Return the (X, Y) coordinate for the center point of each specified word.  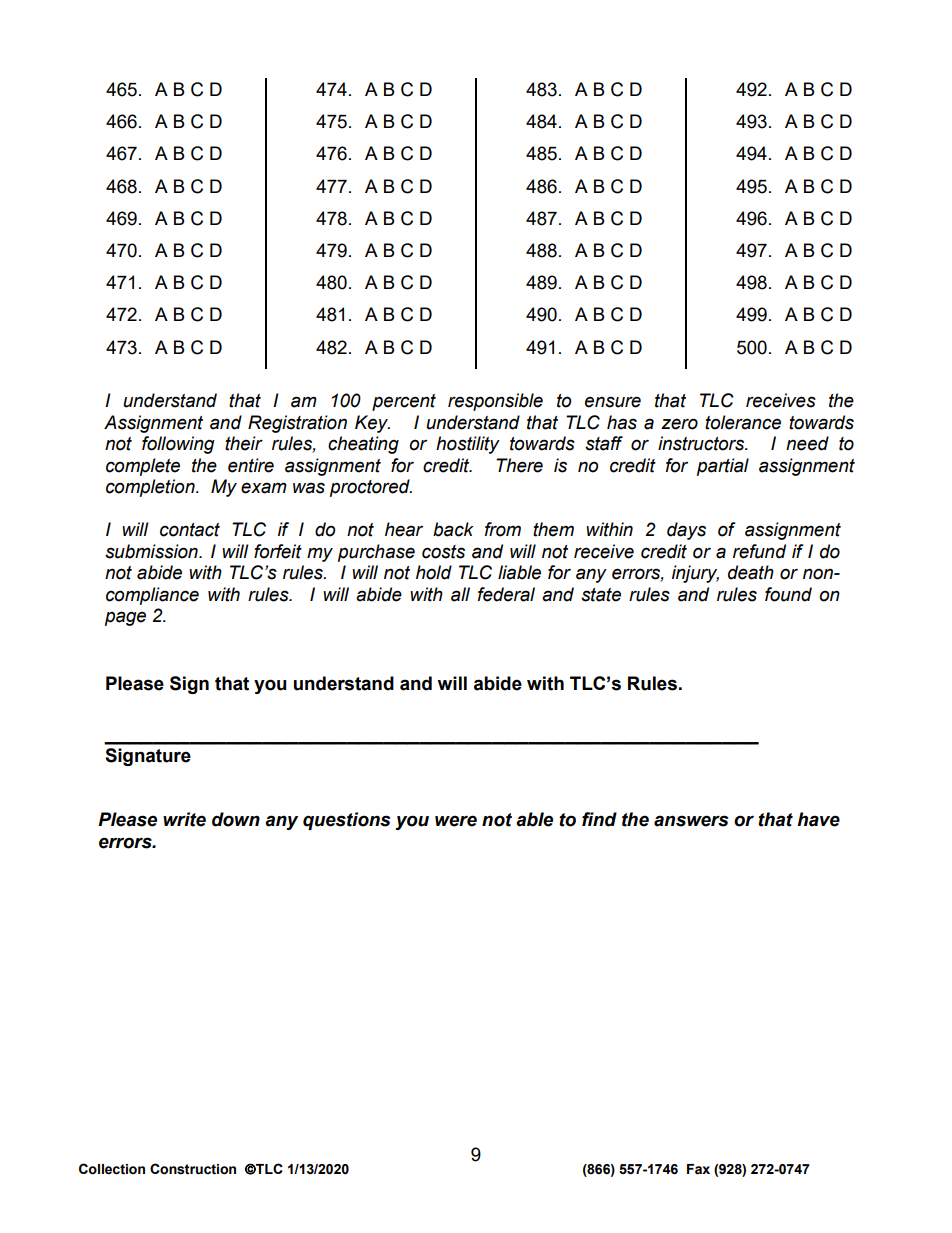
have (818, 819)
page (125, 618)
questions (346, 821)
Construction (193, 1169)
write (184, 819)
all (460, 594)
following (178, 445)
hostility (468, 445)
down (236, 819)
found (788, 594)
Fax (698, 1169)
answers (691, 821)
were (456, 821)
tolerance (743, 422)
